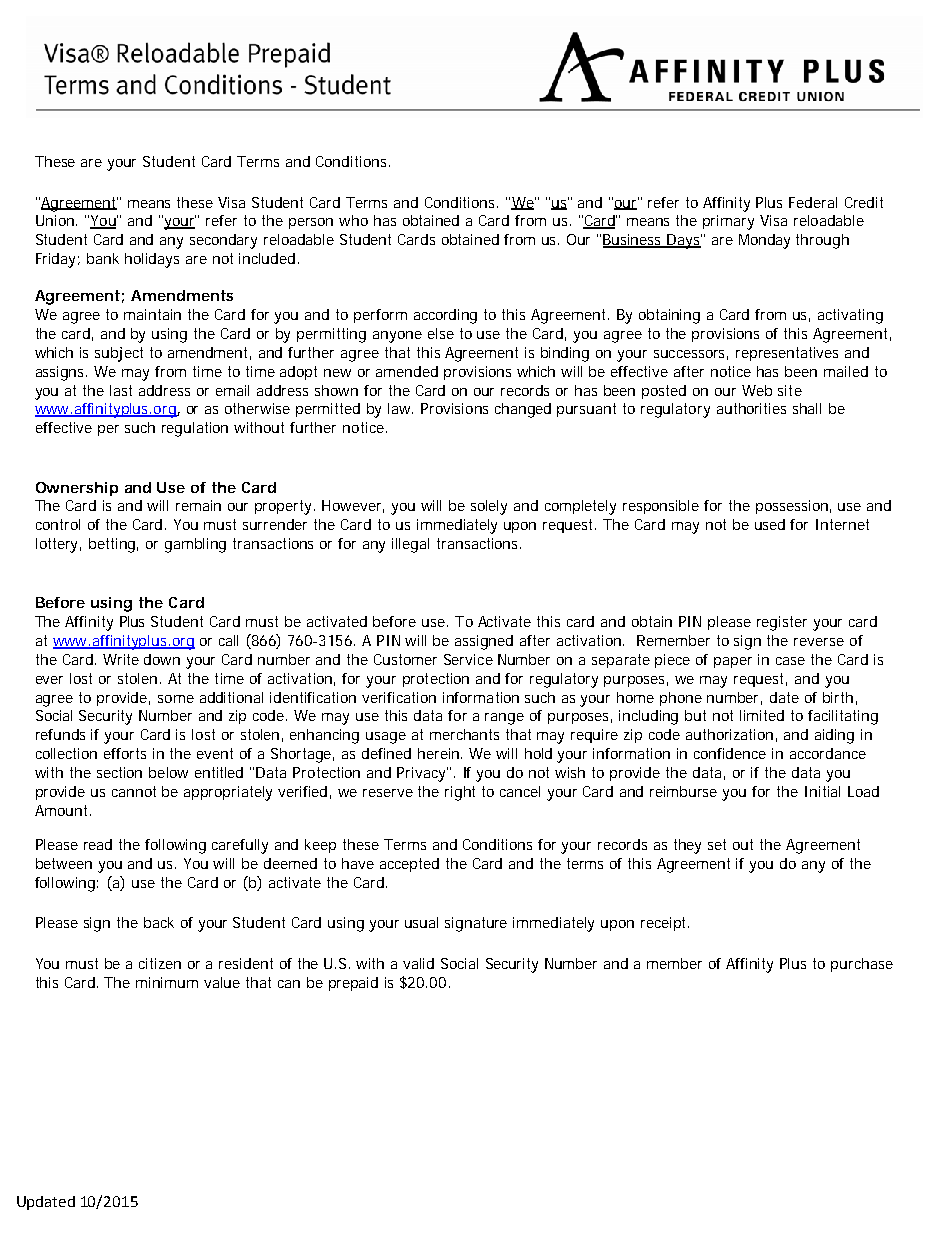 The image size is (952, 1233). What do you see at coordinates (489, 507) in the image?
I see `solely` at bounding box center [489, 507].
